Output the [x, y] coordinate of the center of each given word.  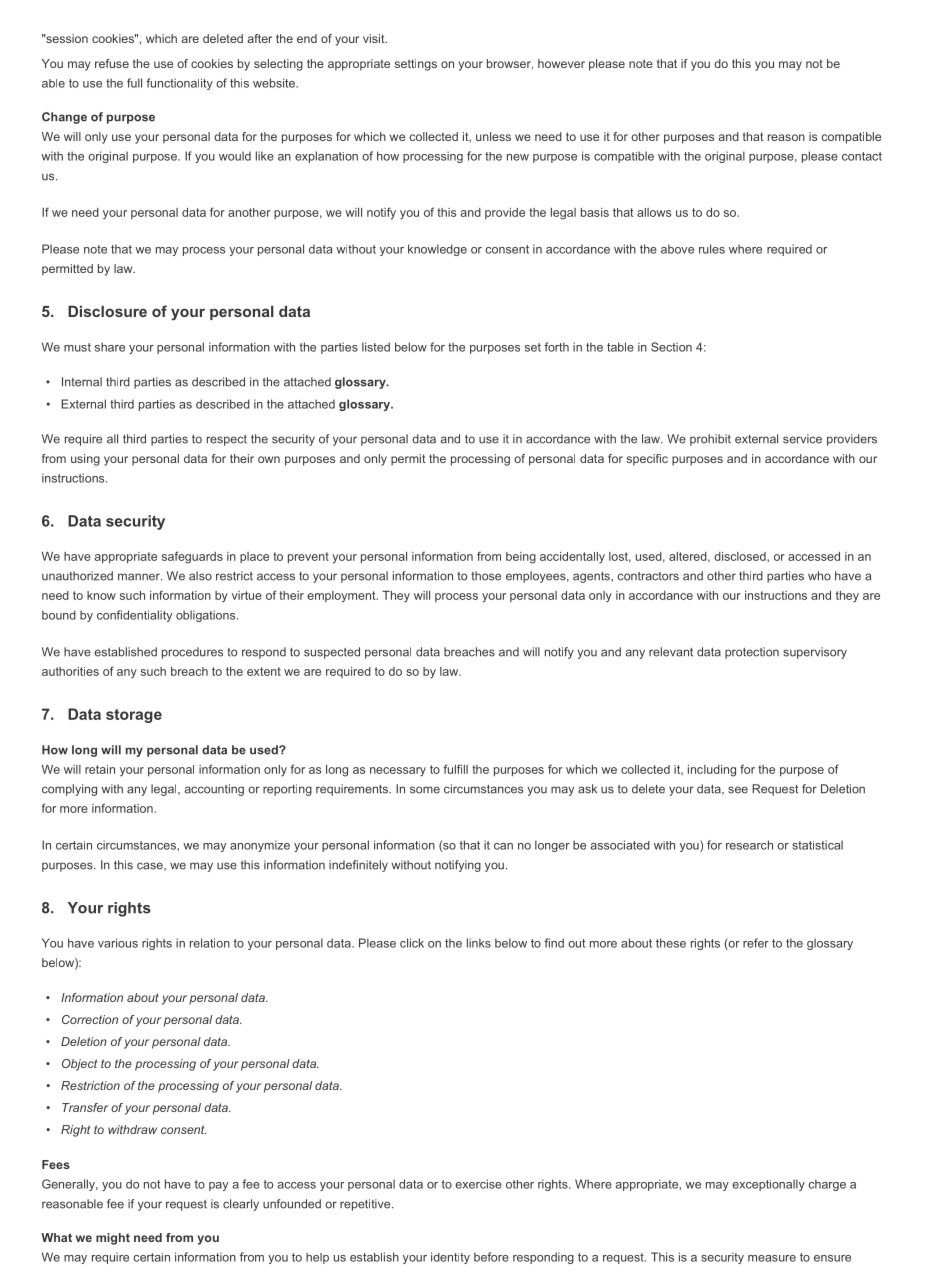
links [479, 943]
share [110, 347]
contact [862, 156]
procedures [192, 653]
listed [376, 347]
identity [450, 1258]
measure [772, 1258]
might [113, 1239]
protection [752, 653]
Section [671, 347]
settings [416, 65]
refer [756, 943]
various [118, 943]
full [134, 83]
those [486, 576]
